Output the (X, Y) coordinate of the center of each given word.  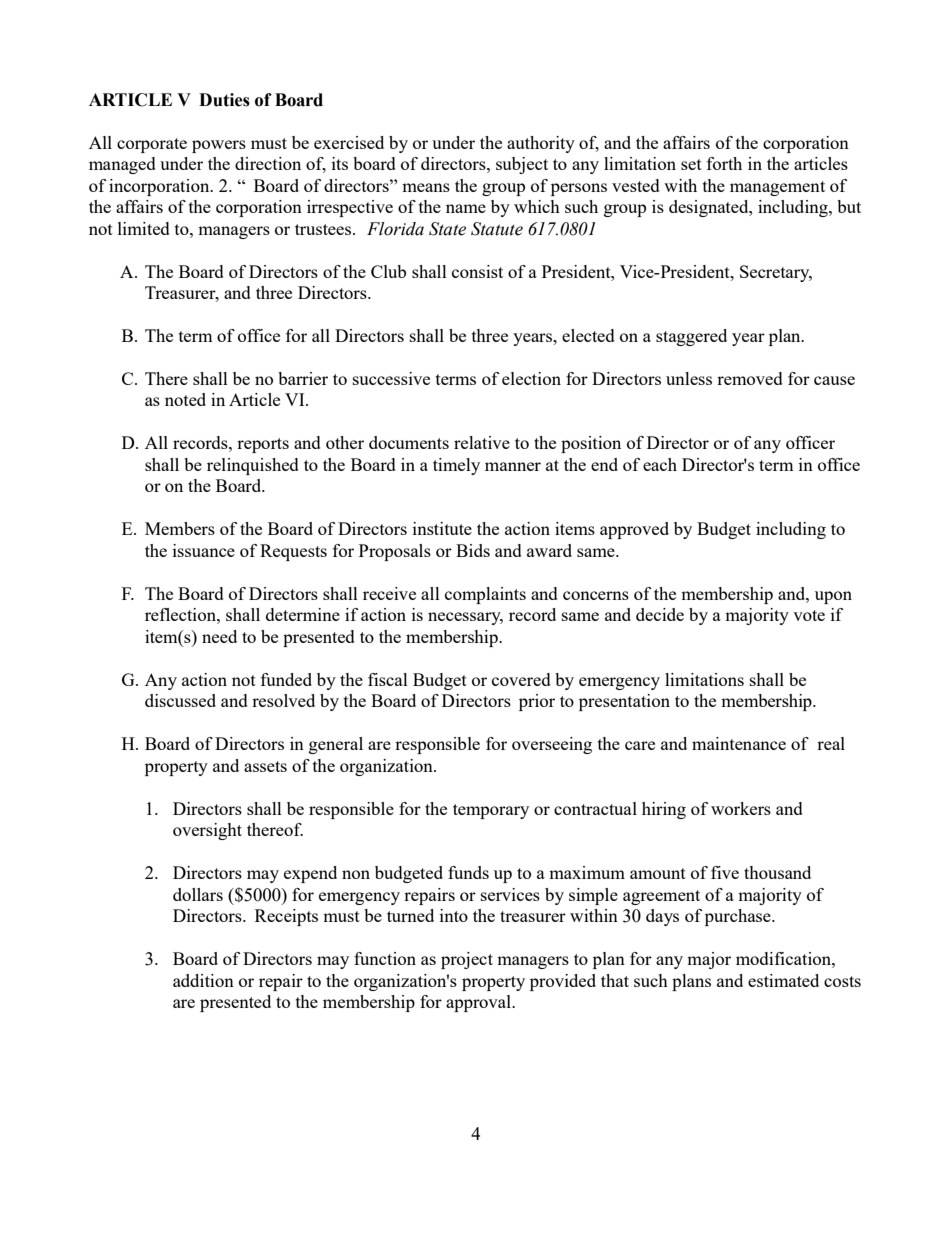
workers (741, 808)
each (660, 464)
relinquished (253, 466)
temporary (491, 811)
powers (219, 146)
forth (724, 163)
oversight (207, 831)
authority (541, 144)
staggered (691, 337)
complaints (485, 595)
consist (477, 271)
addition (203, 980)
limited (144, 228)
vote (809, 615)
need (219, 636)
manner (513, 466)
